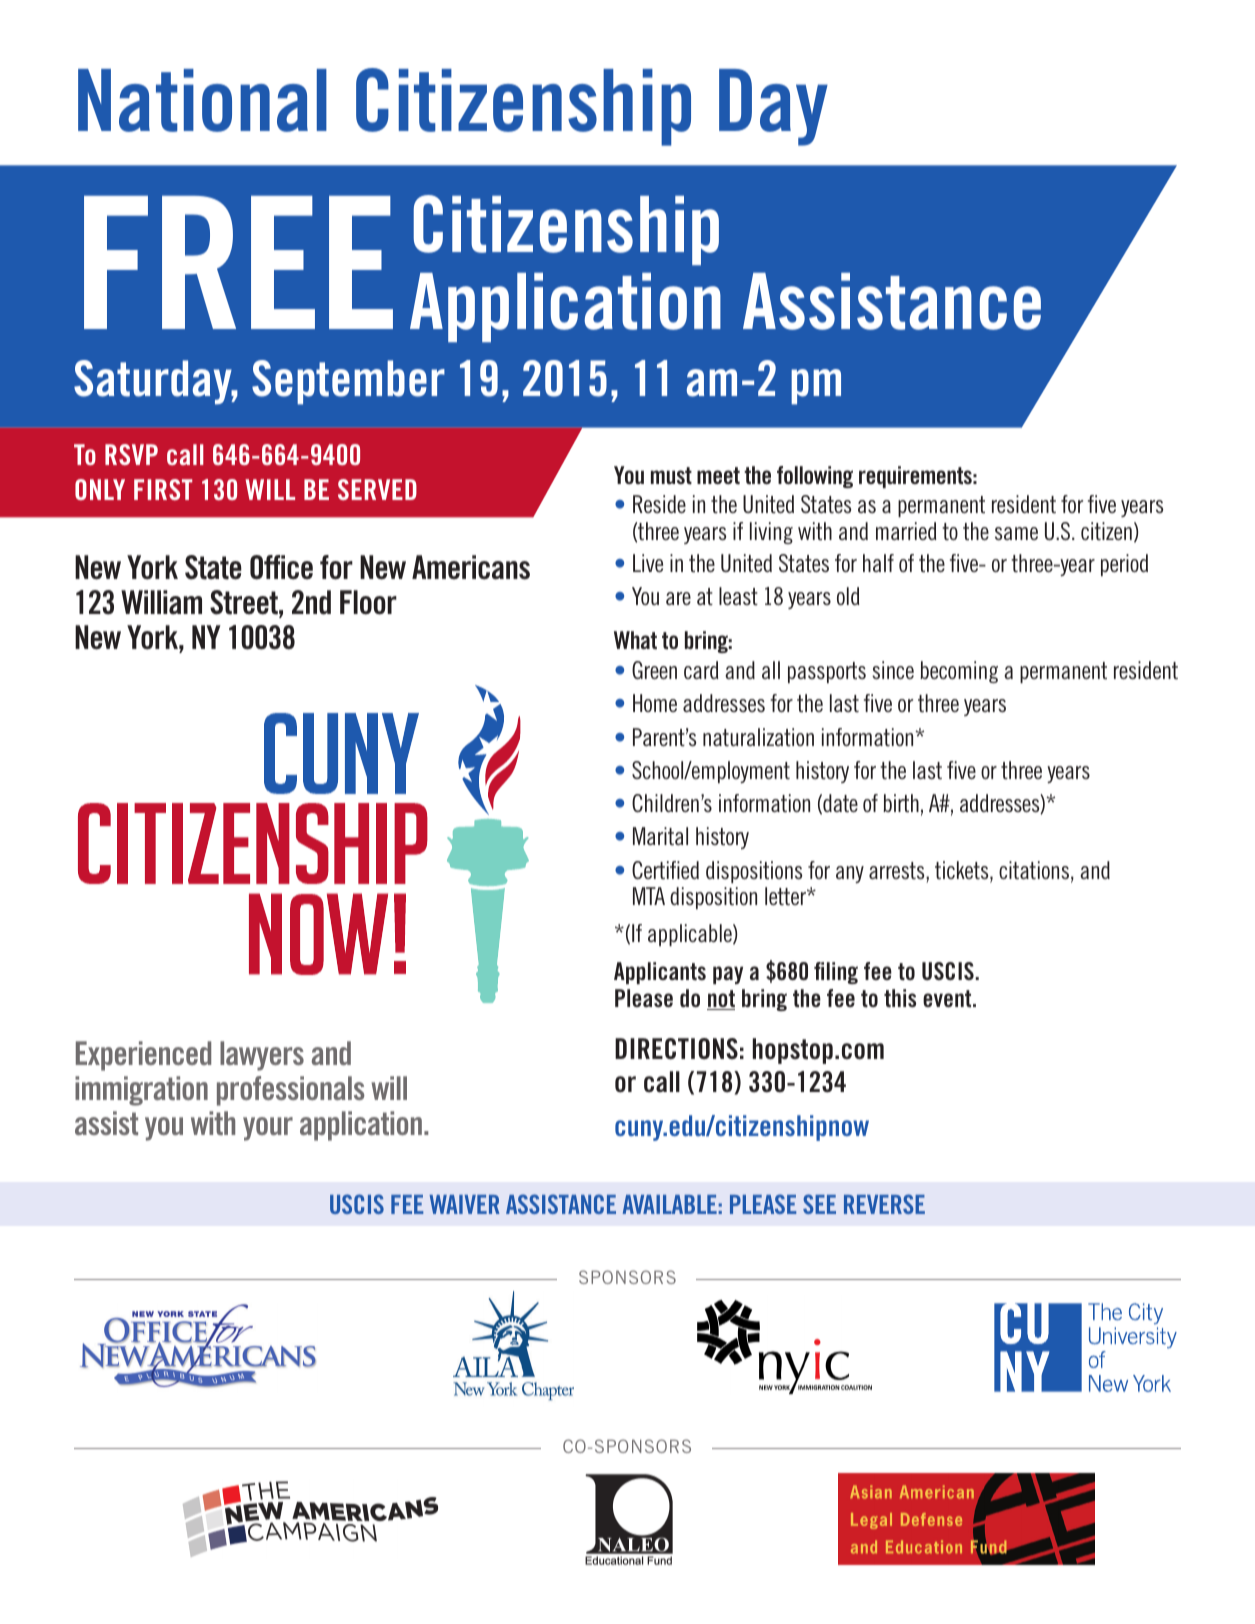 The image size is (1255, 1624). What do you see at coordinates (660, 836) in the document?
I see `Marital` at bounding box center [660, 836].
